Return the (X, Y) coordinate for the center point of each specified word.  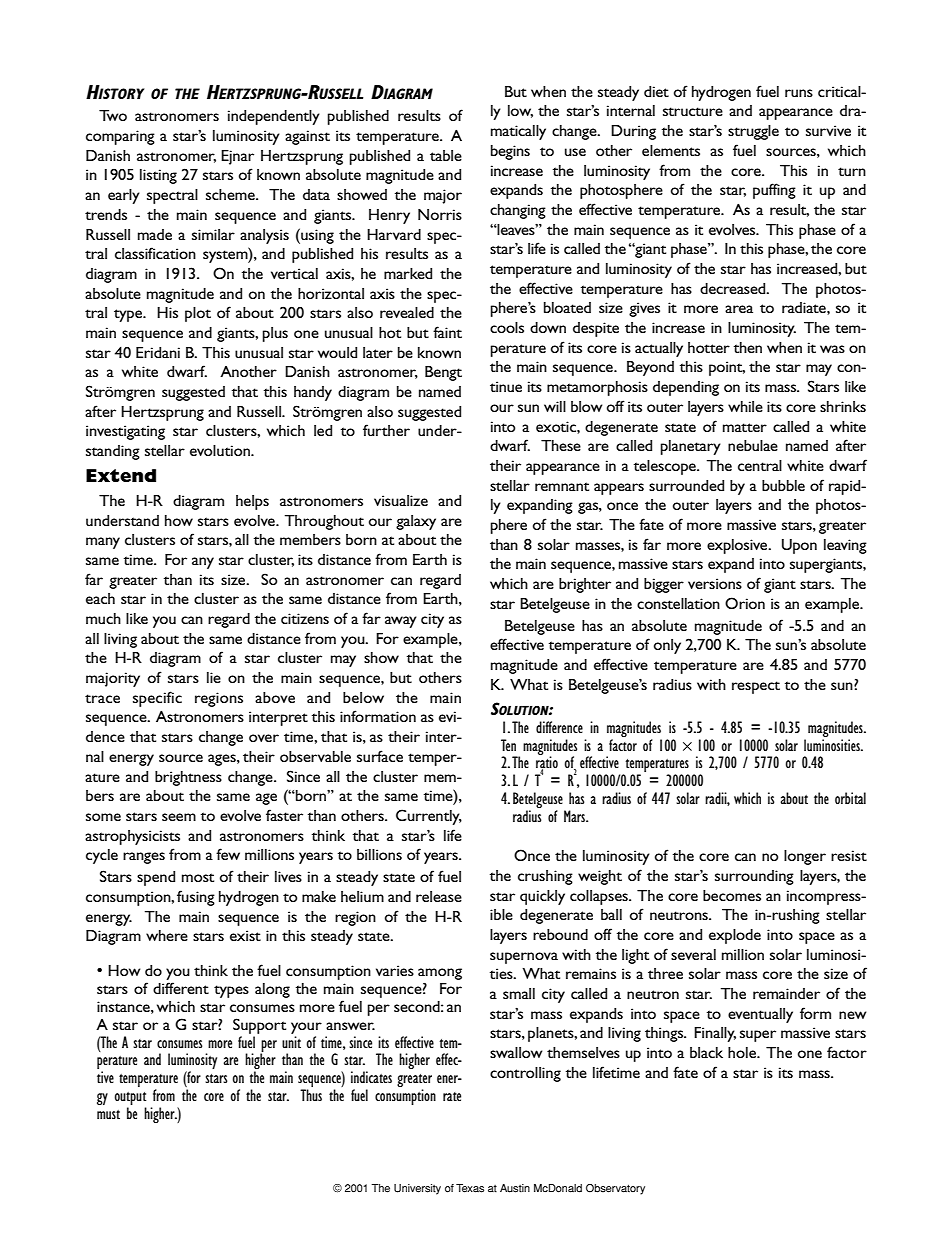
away (401, 622)
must (108, 1114)
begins (510, 152)
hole (743, 1052)
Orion (745, 603)
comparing (120, 137)
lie (214, 677)
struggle (753, 132)
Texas (470, 1188)
